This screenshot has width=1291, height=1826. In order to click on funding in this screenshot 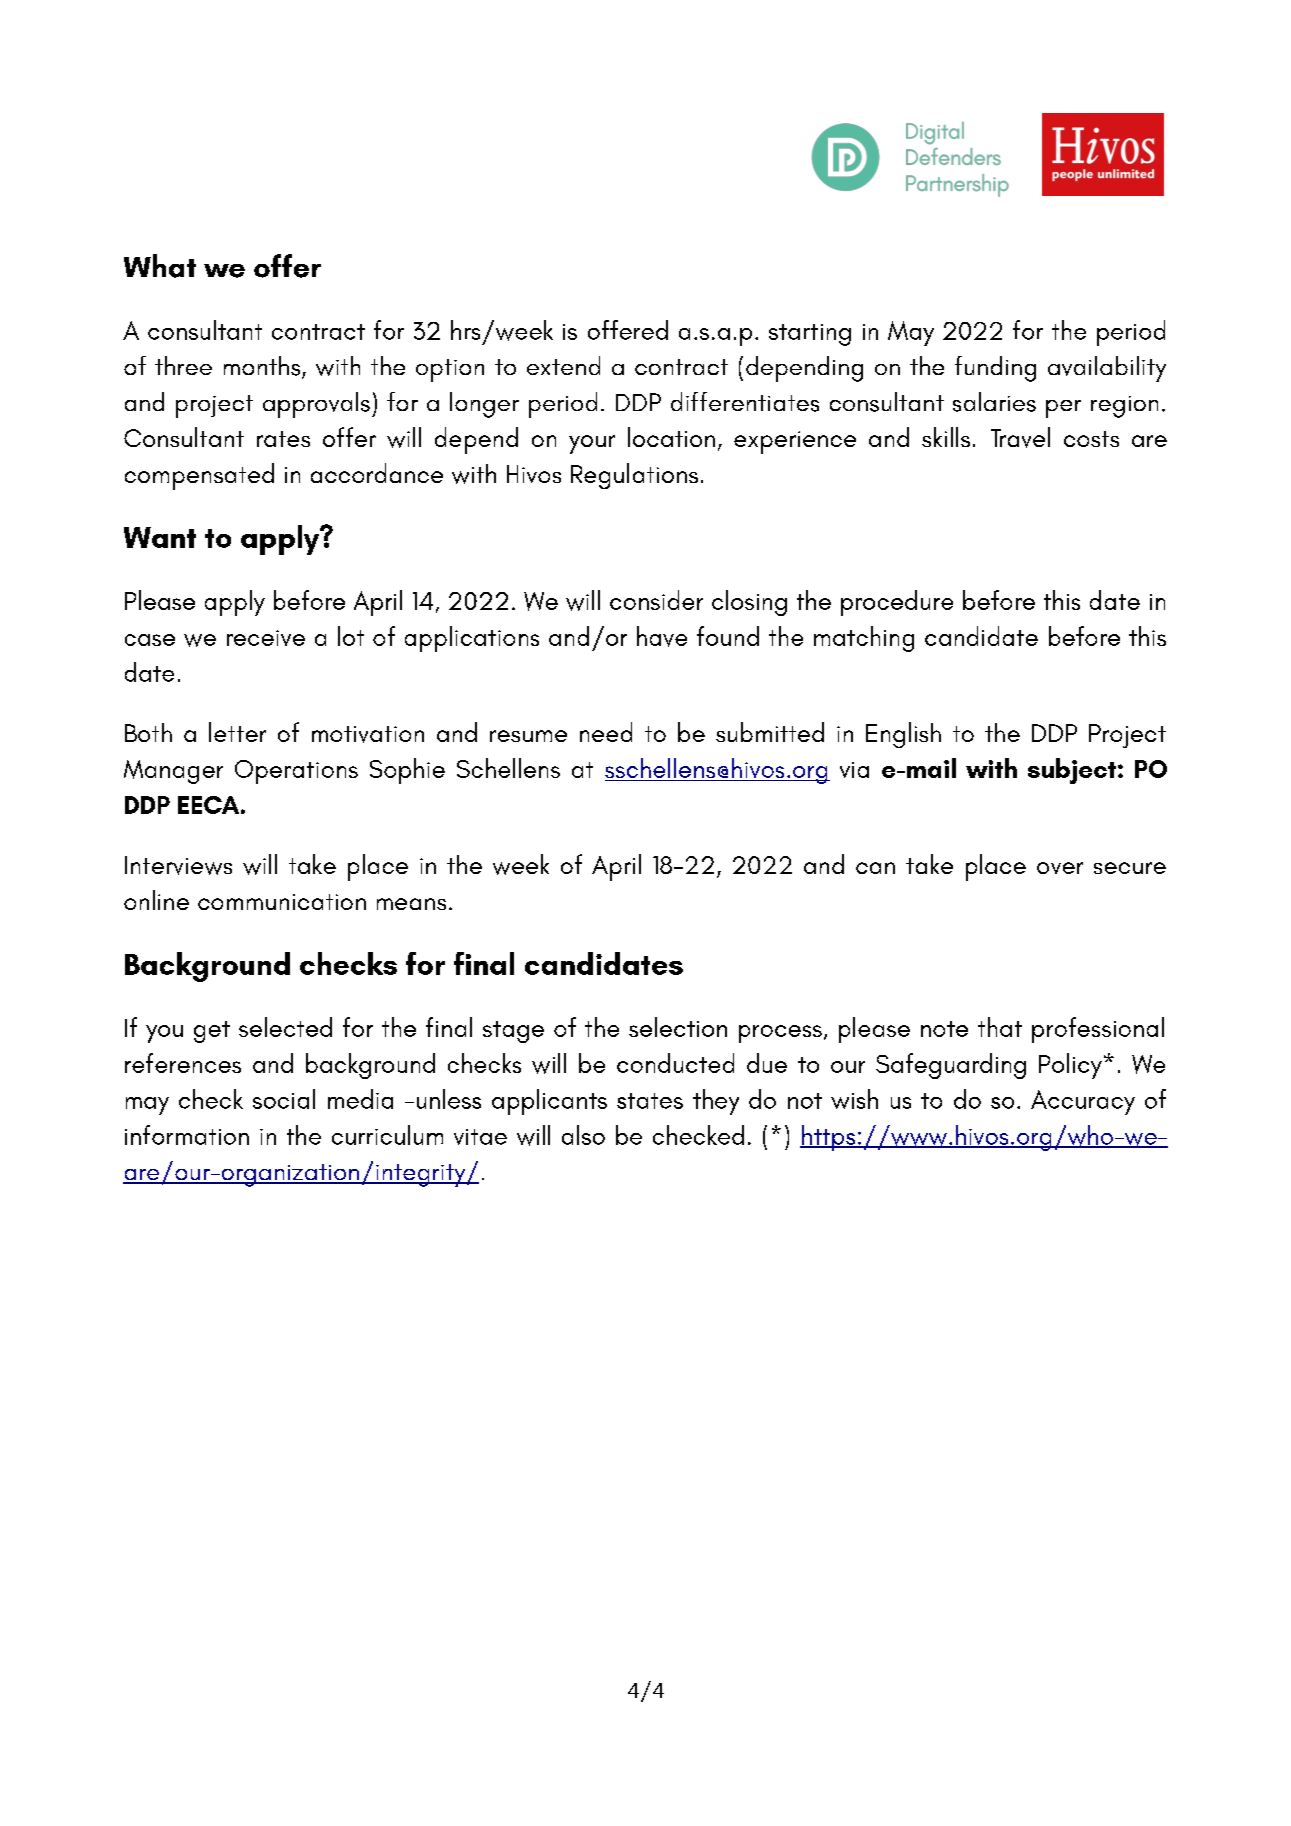, I will do `click(995, 369)`.
